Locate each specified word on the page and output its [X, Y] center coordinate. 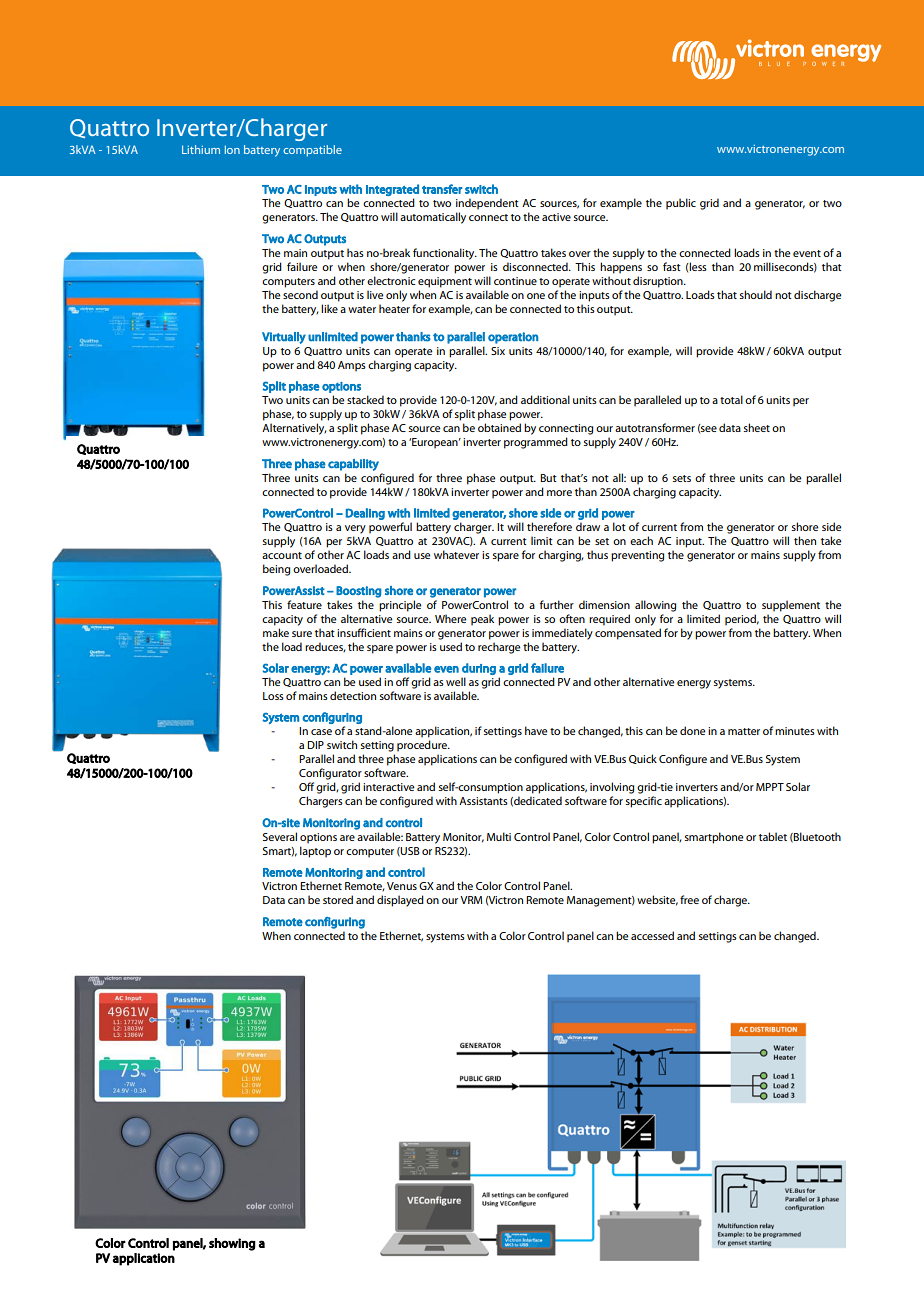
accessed [652, 935]
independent [487, 204]
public [681, 204]
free [689, 899]
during [479, 669]
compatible [312, 151]
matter [744, 731]
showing [232, 1244]
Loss [273, 696]
